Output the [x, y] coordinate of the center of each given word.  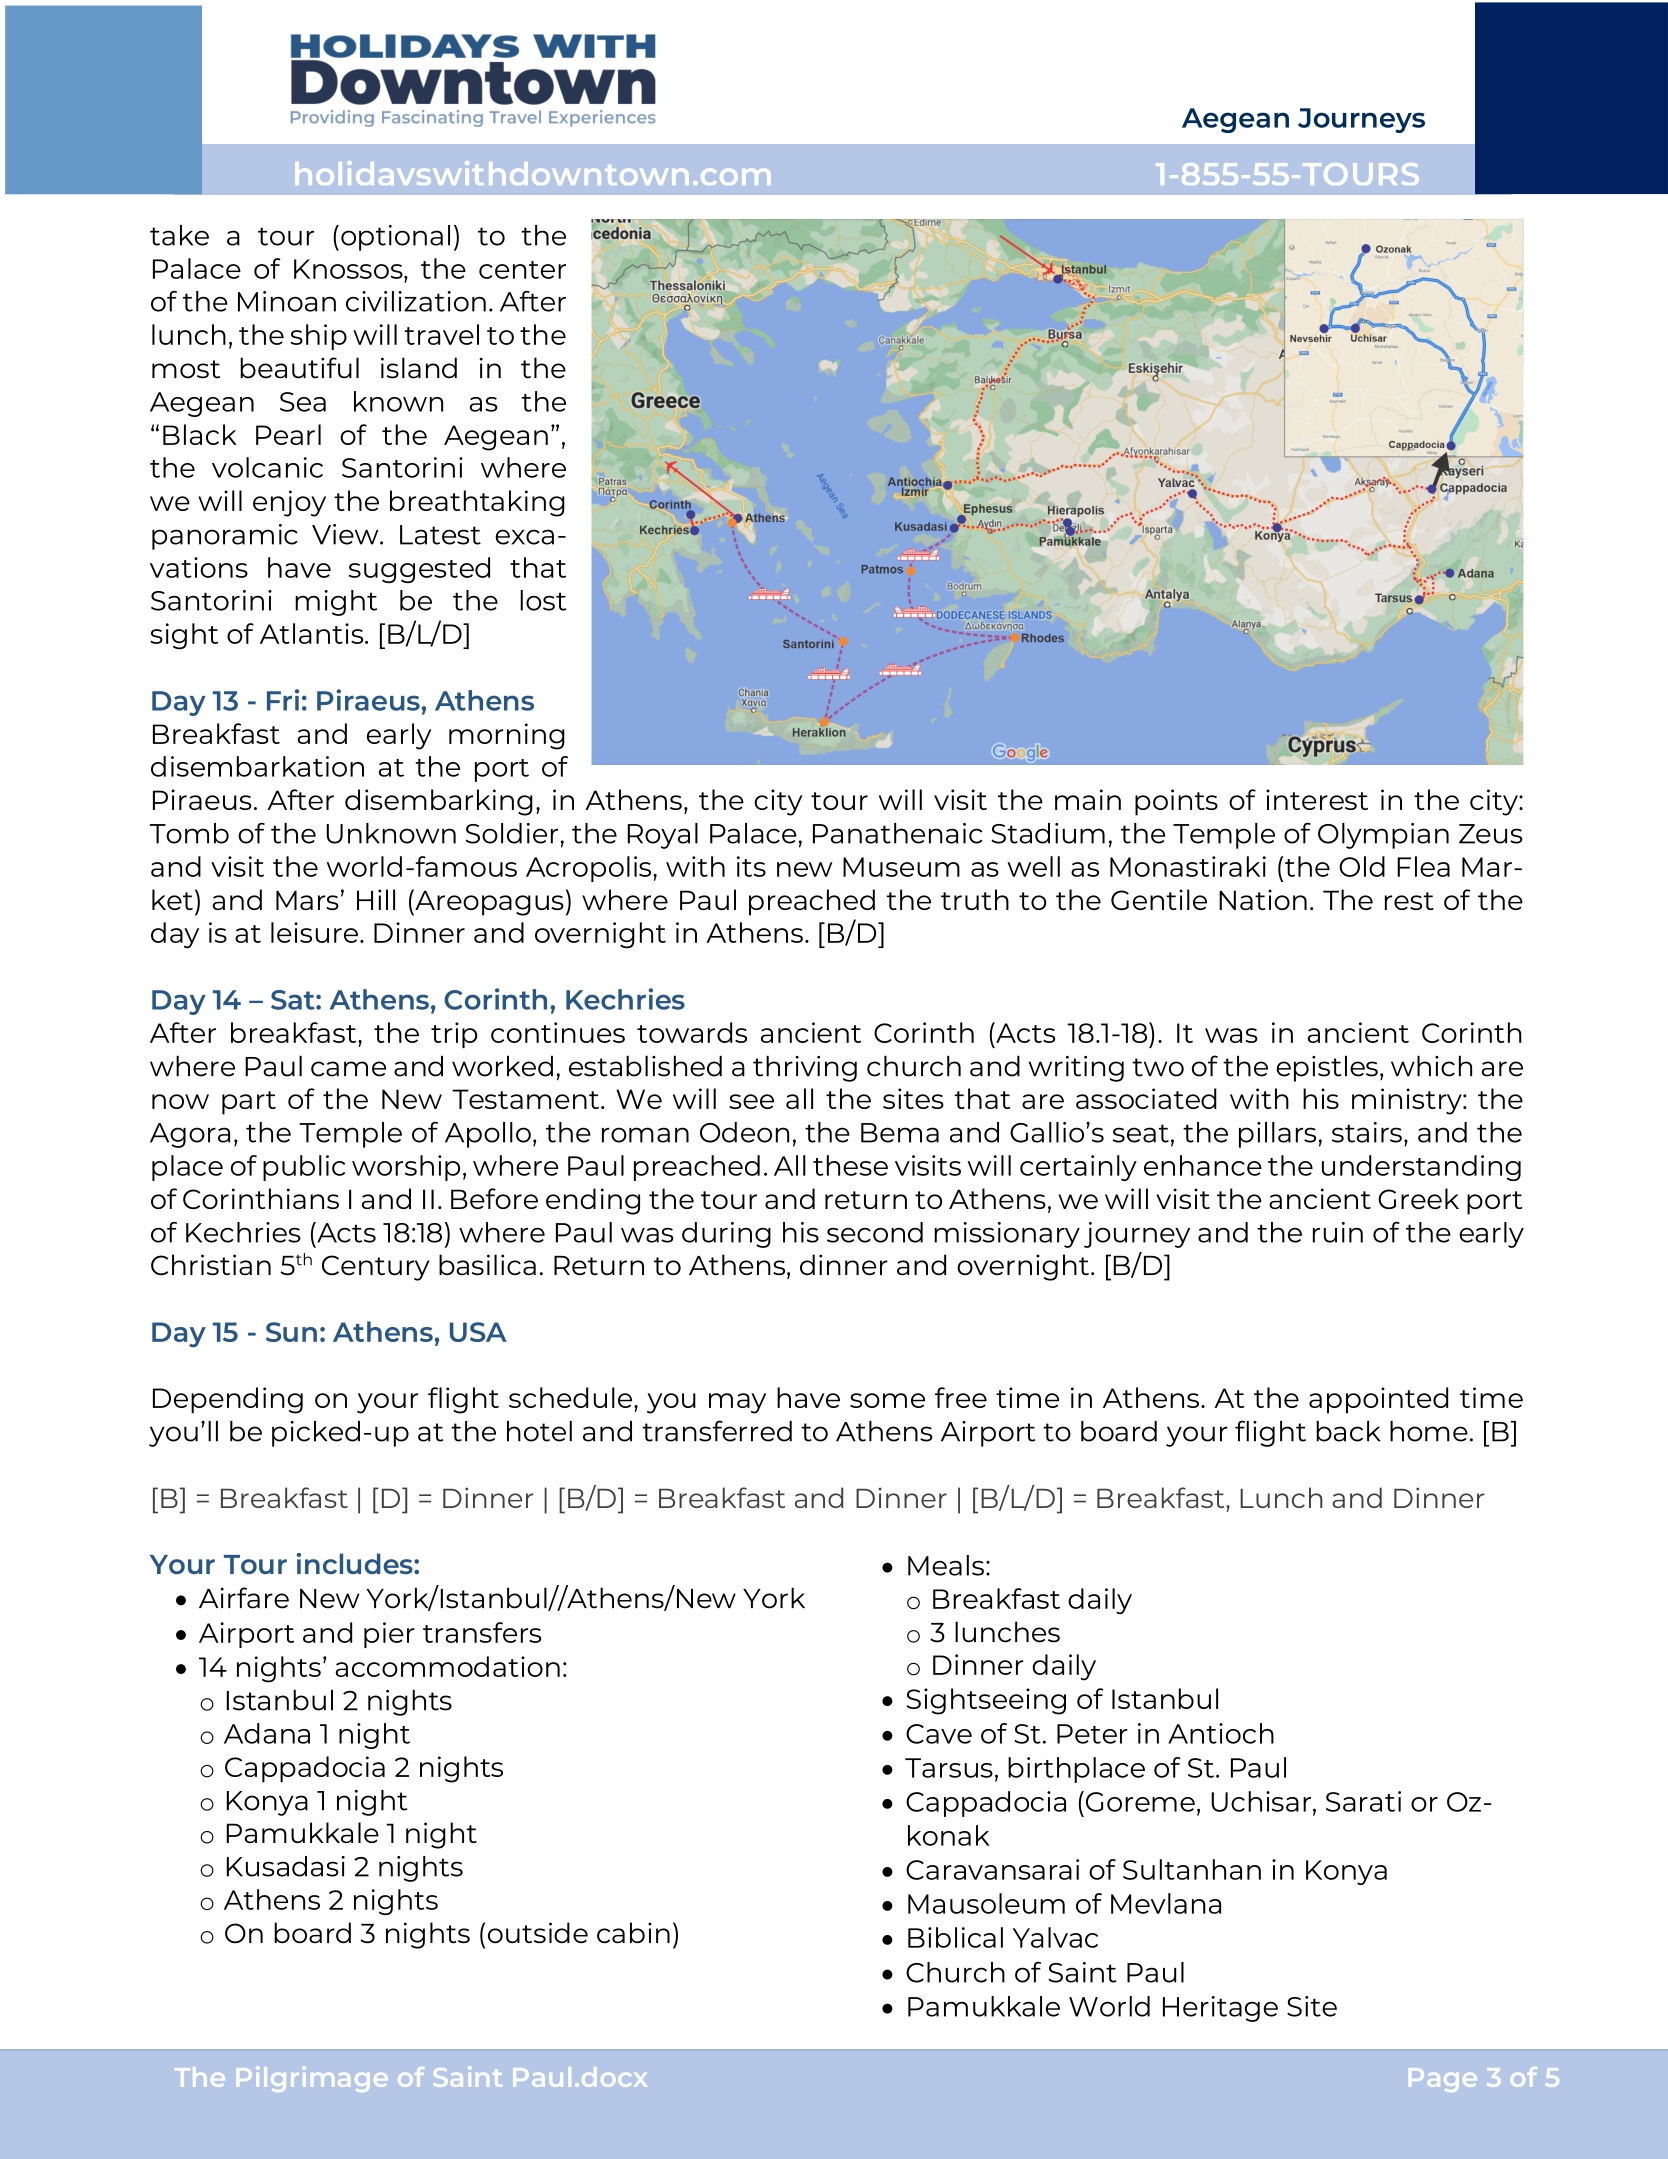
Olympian [1383, 836]
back [1348, 1431]
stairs [1367, 1132]
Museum [901, 867]
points [1176, 802]
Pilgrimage [312, 2079]
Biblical [955, 1937]
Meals [946, 1565]
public [304, 1168]
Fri [283, 700]
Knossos [349, 269]
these [850, 1165]
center [522, 270]
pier [389, 1635]
